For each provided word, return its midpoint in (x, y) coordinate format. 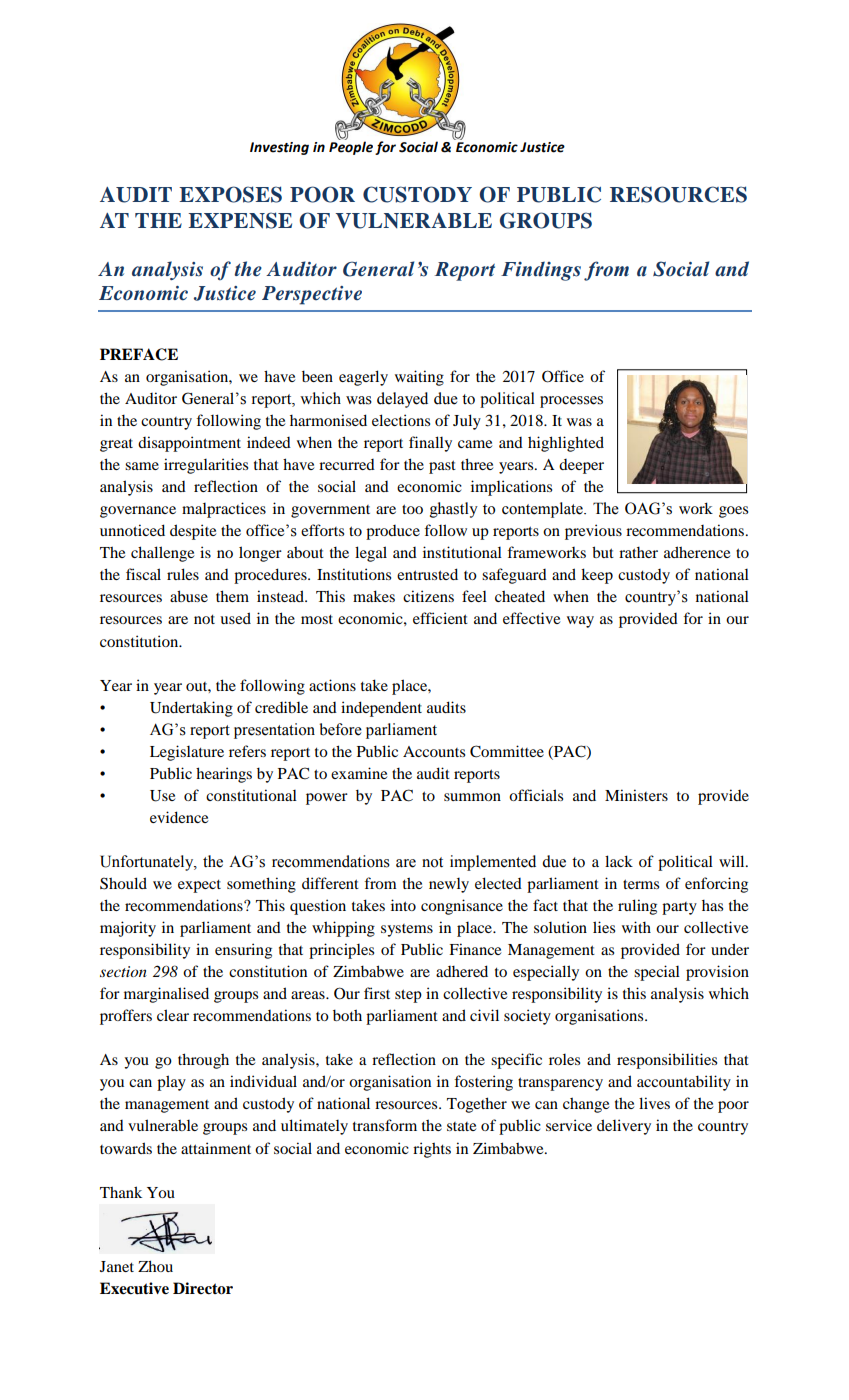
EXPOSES (230, 194)
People (351, 147)
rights (432, 1150)
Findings (541, 271)
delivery (624, 1127)
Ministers (636, 795)
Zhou (155, 1266)
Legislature (187, 753)
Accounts (434, 751)
